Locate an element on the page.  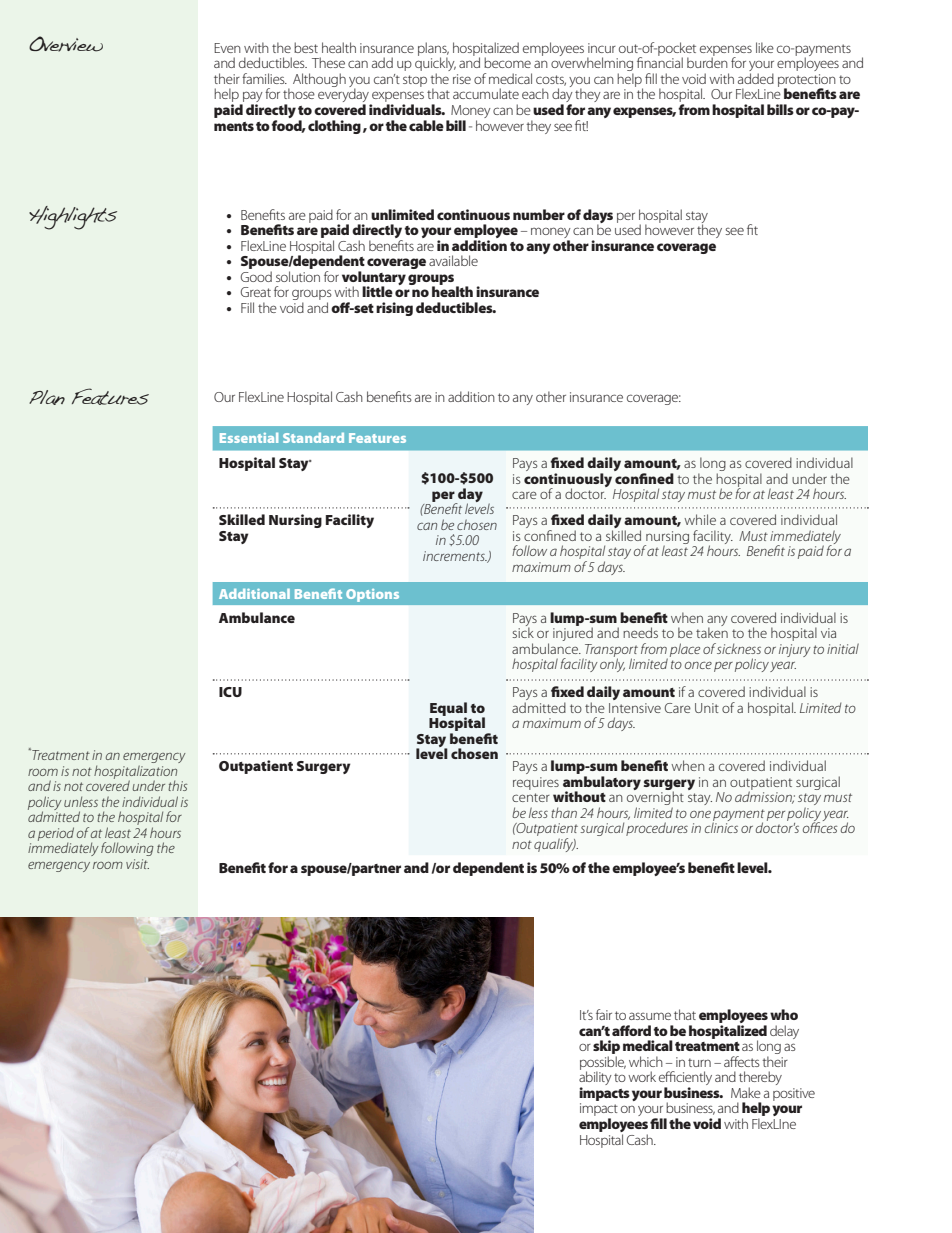
visit is located at coordinates (137, 864).
